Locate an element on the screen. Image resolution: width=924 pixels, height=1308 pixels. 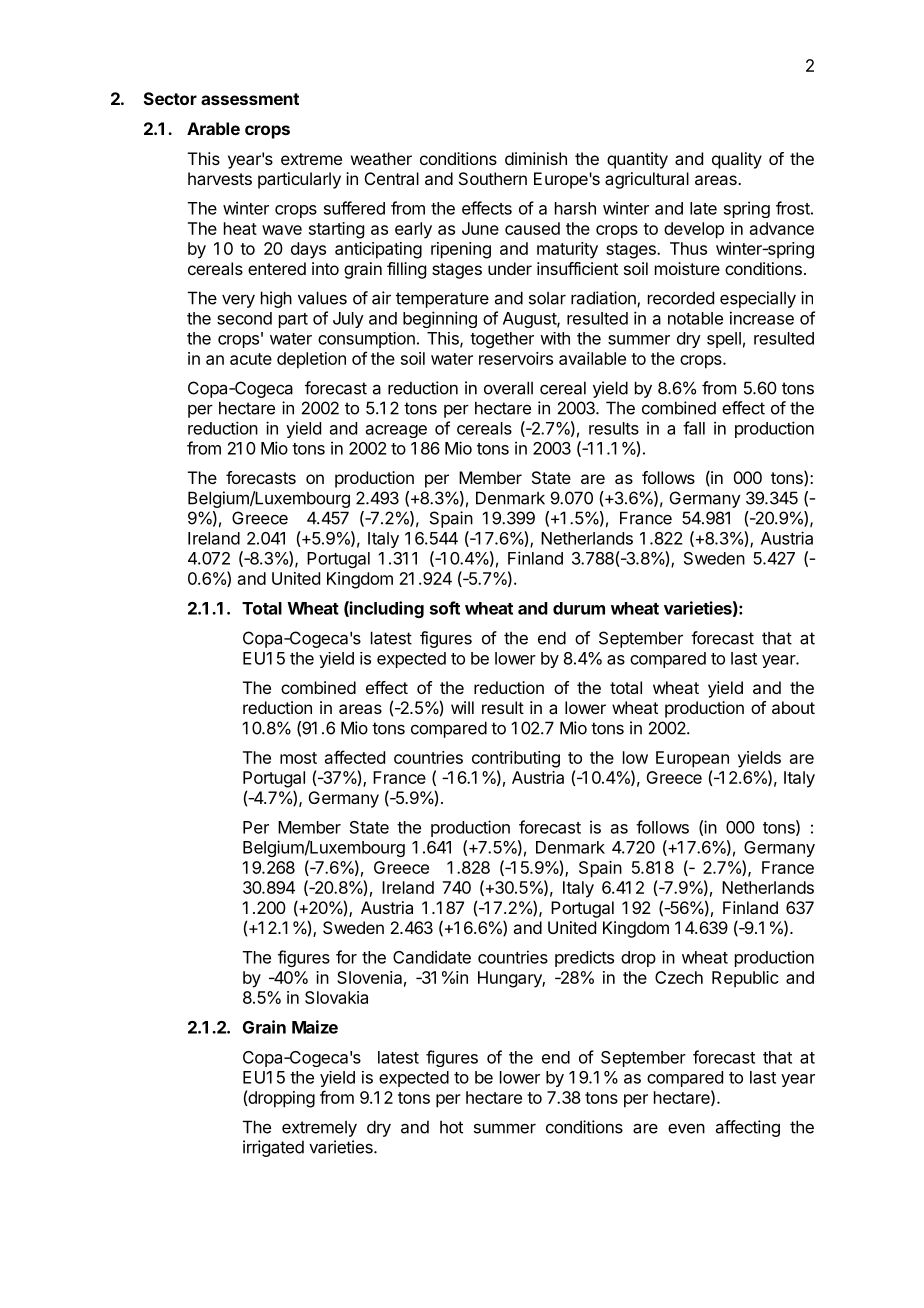
fall is located at coordinates (694, 428).
